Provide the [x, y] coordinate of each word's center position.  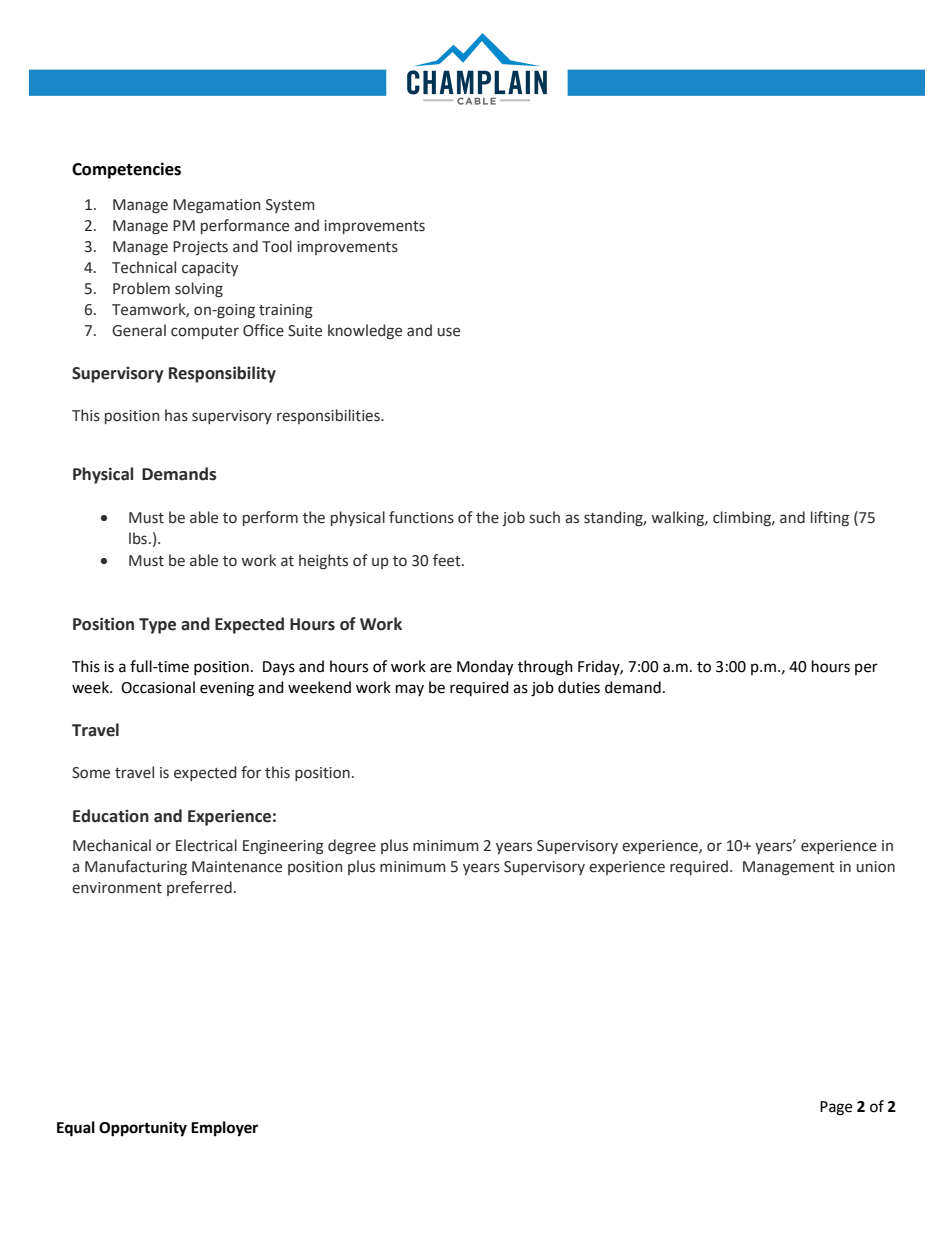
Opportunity [143, 1129]
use [449, 332]
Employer [224, 1129]
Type [157, 626]
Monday [485, 668]
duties [579, 687]
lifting [830, 518]
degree [352, 846]
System [290, 206]
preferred [199, 888]
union [876, 867]
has [176, 415]
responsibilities [329, 416]
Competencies [126, 170]
